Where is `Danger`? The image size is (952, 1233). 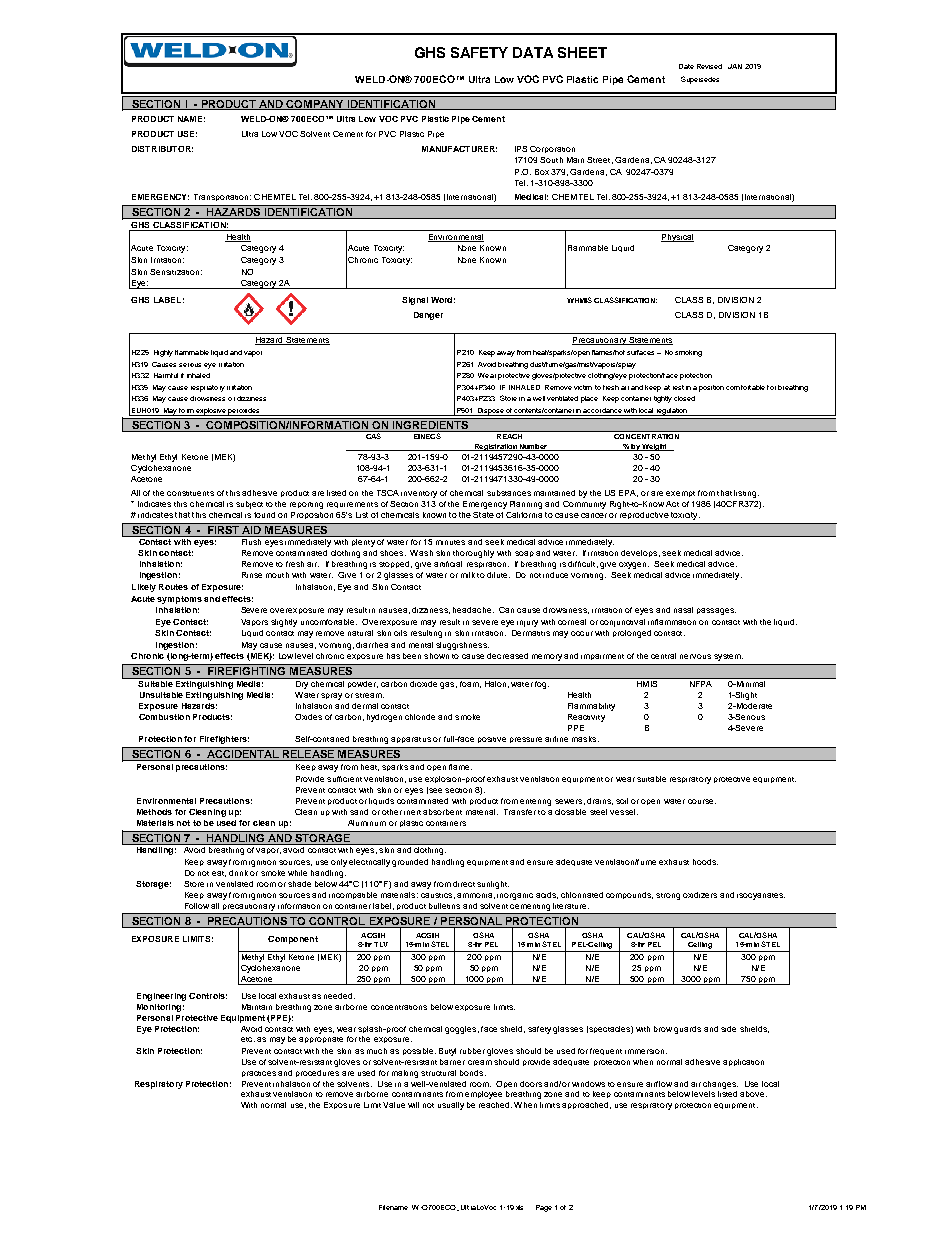
Danger is located at coordinates (428, 316).
